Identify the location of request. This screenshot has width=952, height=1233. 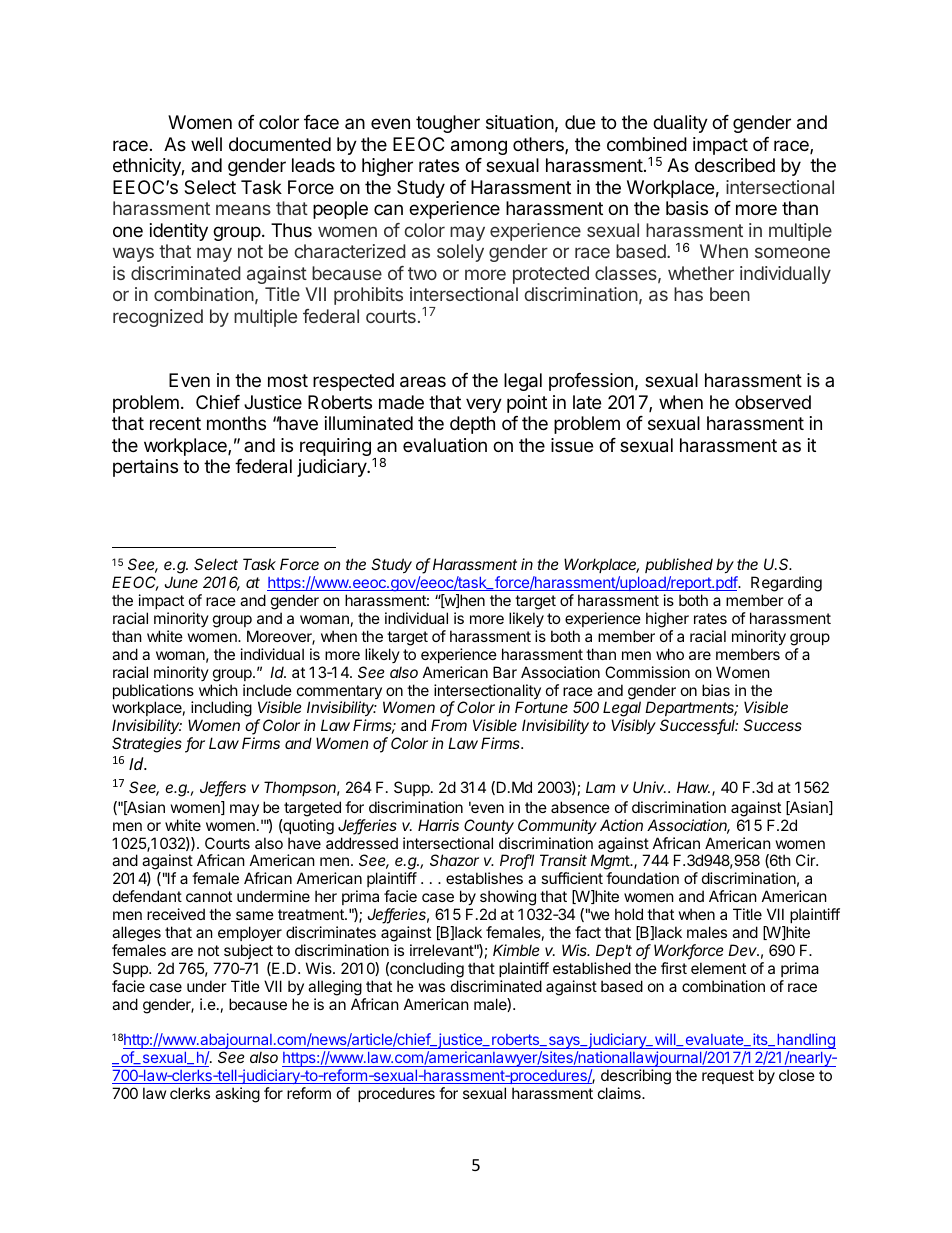
(728, 1077).
